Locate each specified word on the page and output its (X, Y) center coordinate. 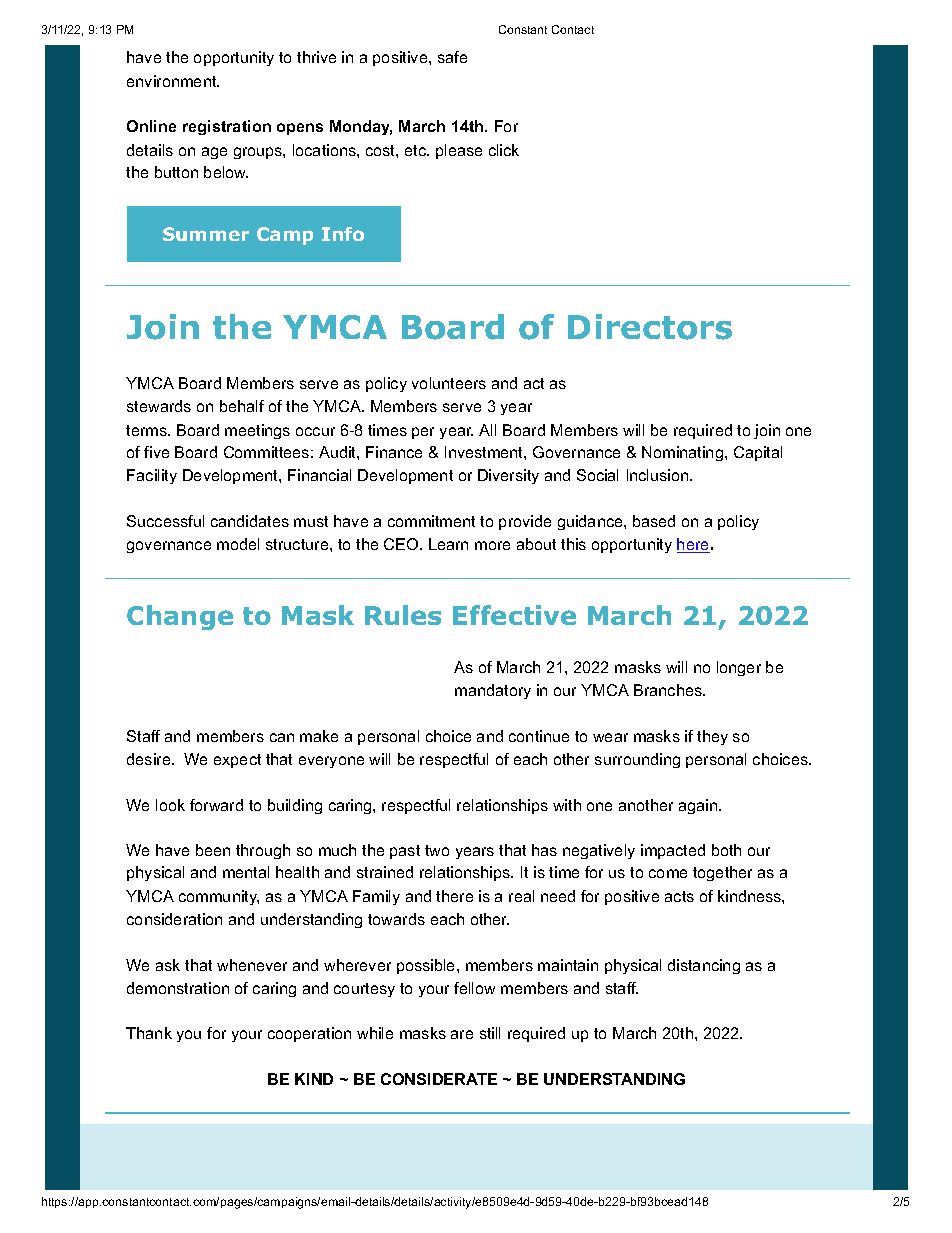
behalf (242, 406)
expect (237, 761)
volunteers (449, 383)
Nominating (682, 453)
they (712, 737)
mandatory (493, 691)
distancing (704, 966)
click (504, 150)
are (462, 1034)
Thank (149, 1033)
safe (452, 57)
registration (227, 127)
